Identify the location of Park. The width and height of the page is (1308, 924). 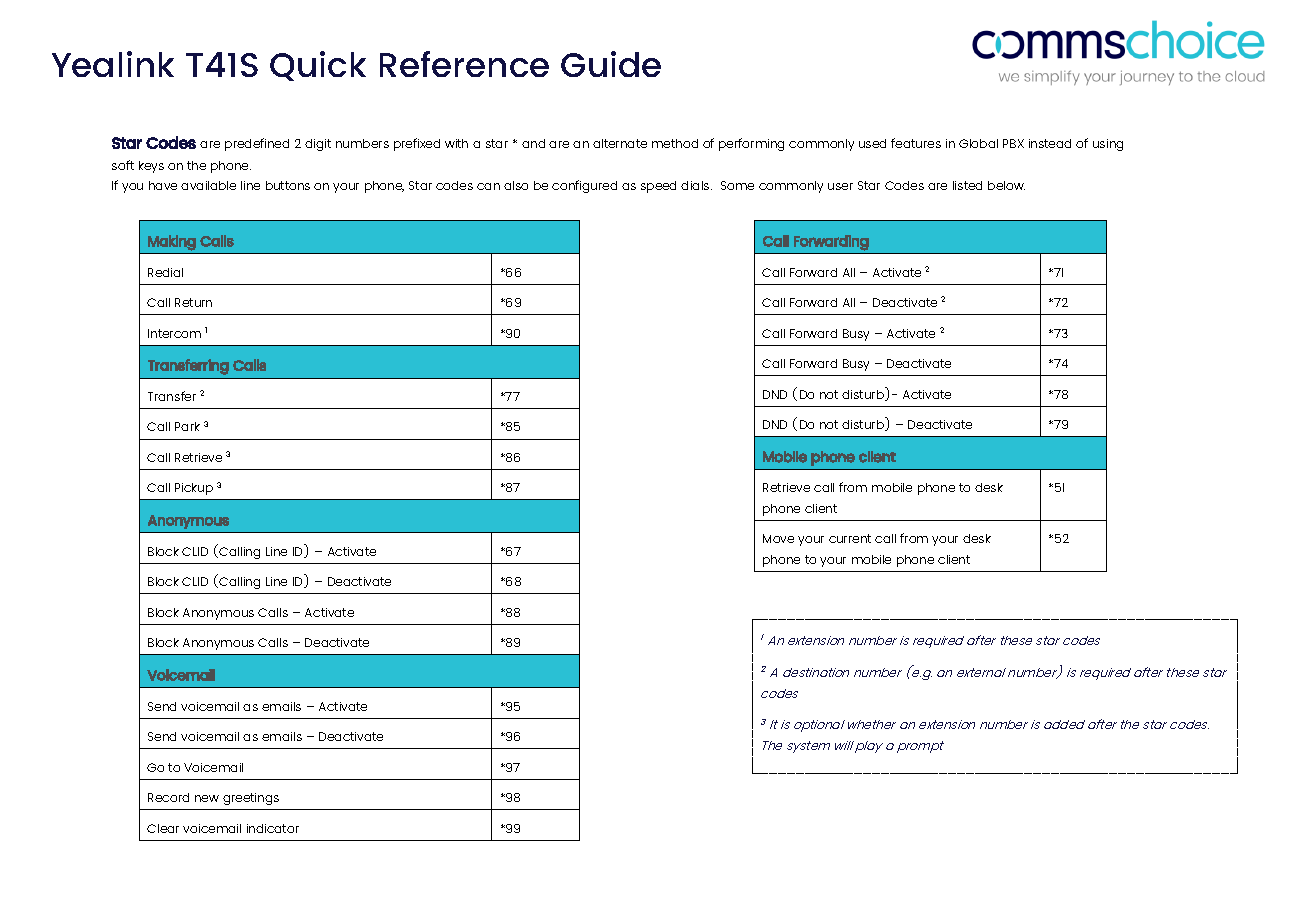
(187, 426).
